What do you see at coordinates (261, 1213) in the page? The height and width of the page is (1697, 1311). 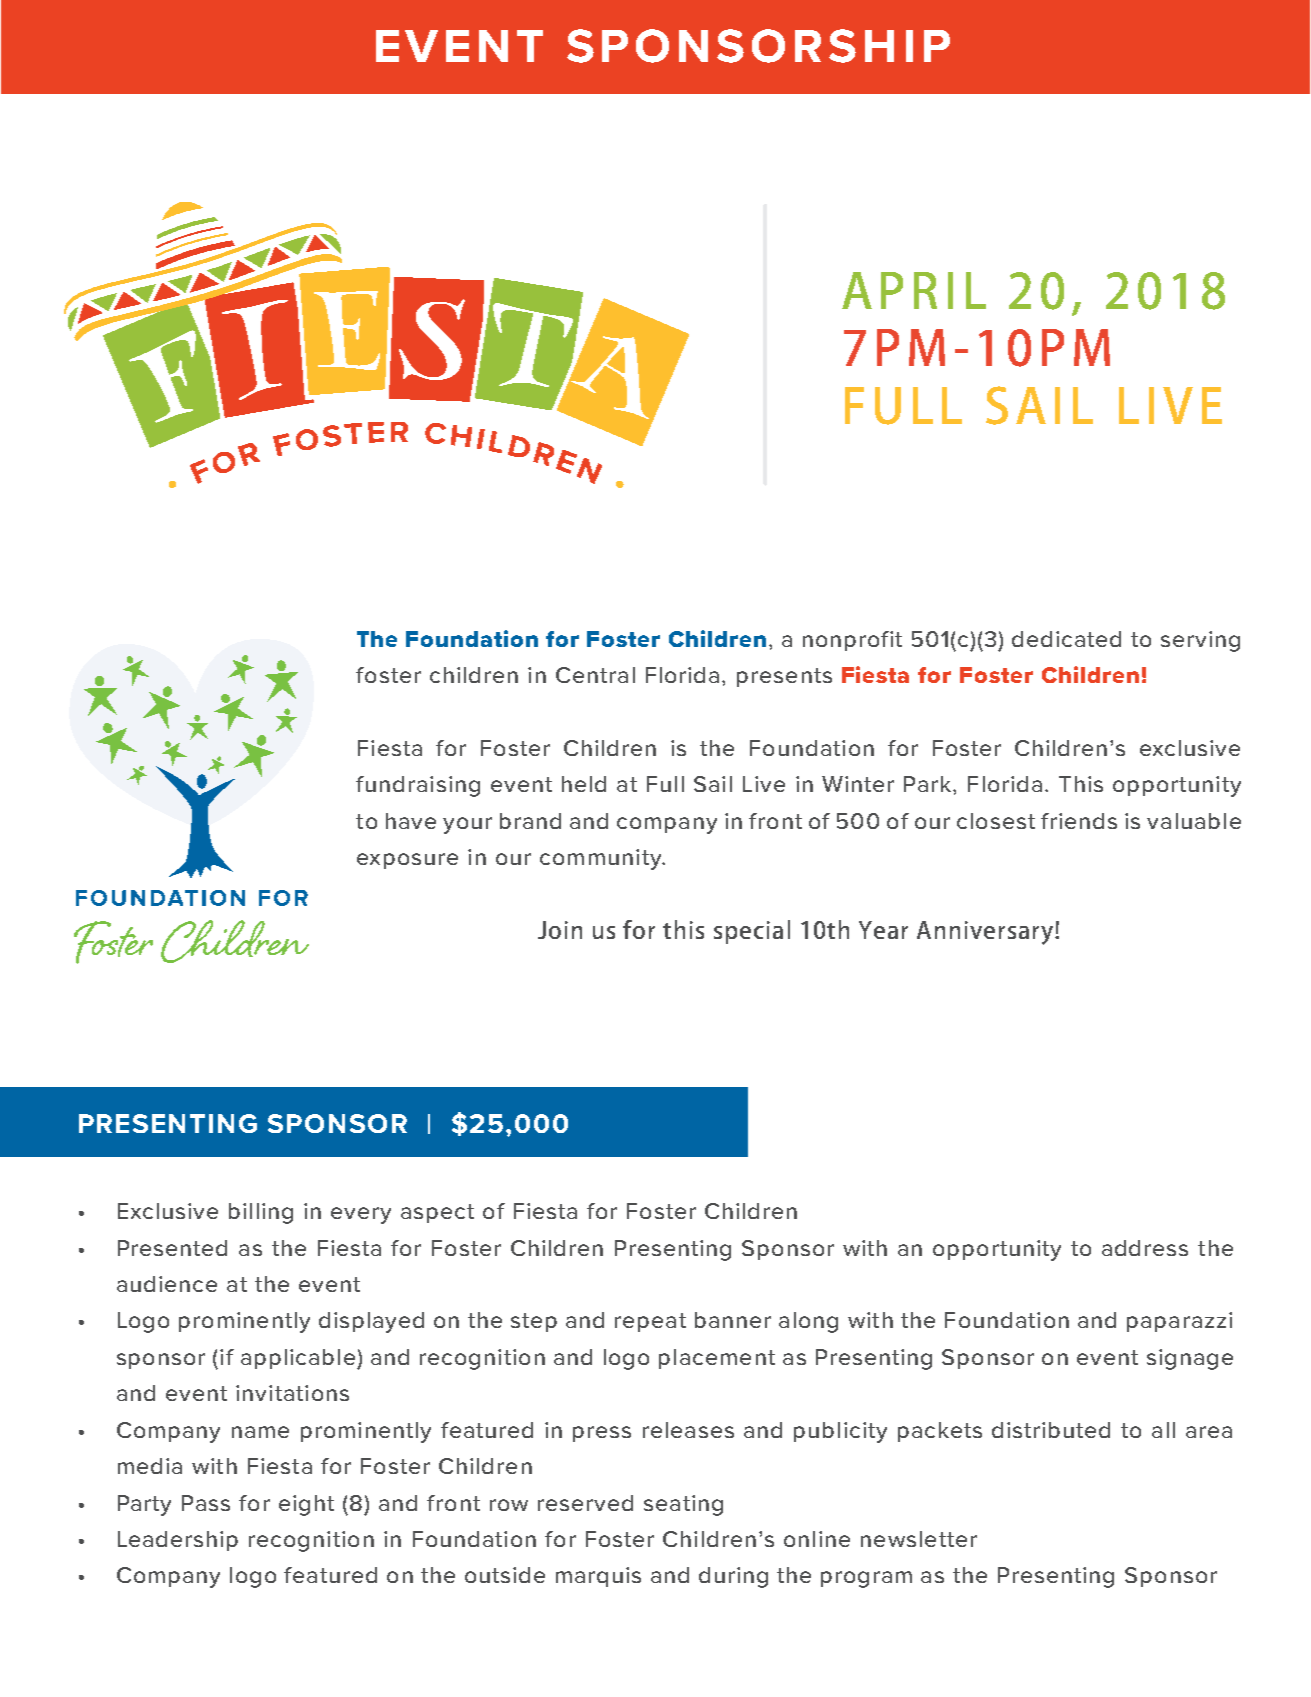 I see `billing` at bounding box center [261, 1213].
